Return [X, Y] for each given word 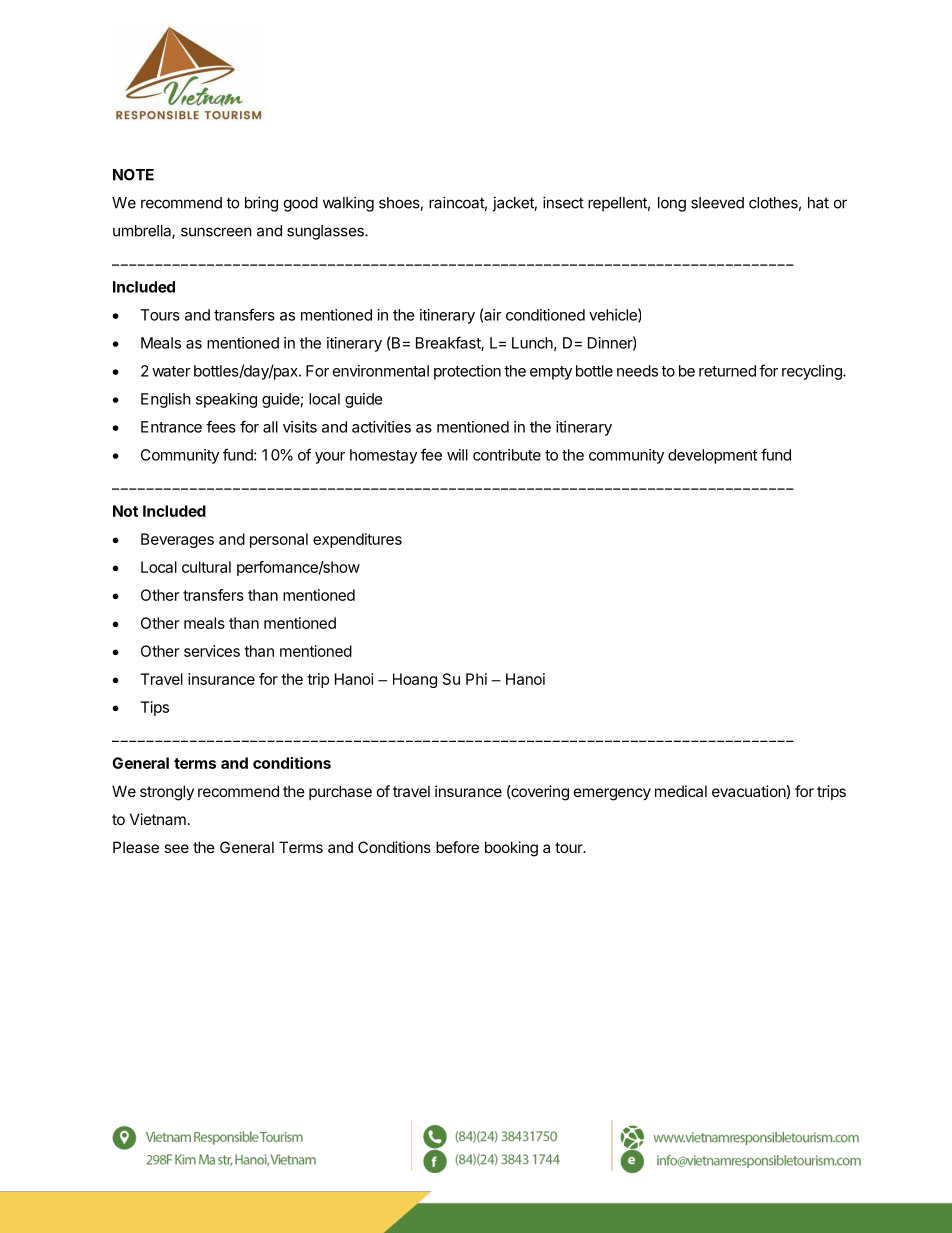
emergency [612, 794]
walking [348, 204]
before [457, 847]
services [212, 651]
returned [727, 371]
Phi [476, 679]
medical [681, 791]
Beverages [177, 540]
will [457, 455]
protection [467, 372]
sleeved [717, 203]
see [176, 848]
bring [261, 204]
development [712, 456]
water [171, 371]
